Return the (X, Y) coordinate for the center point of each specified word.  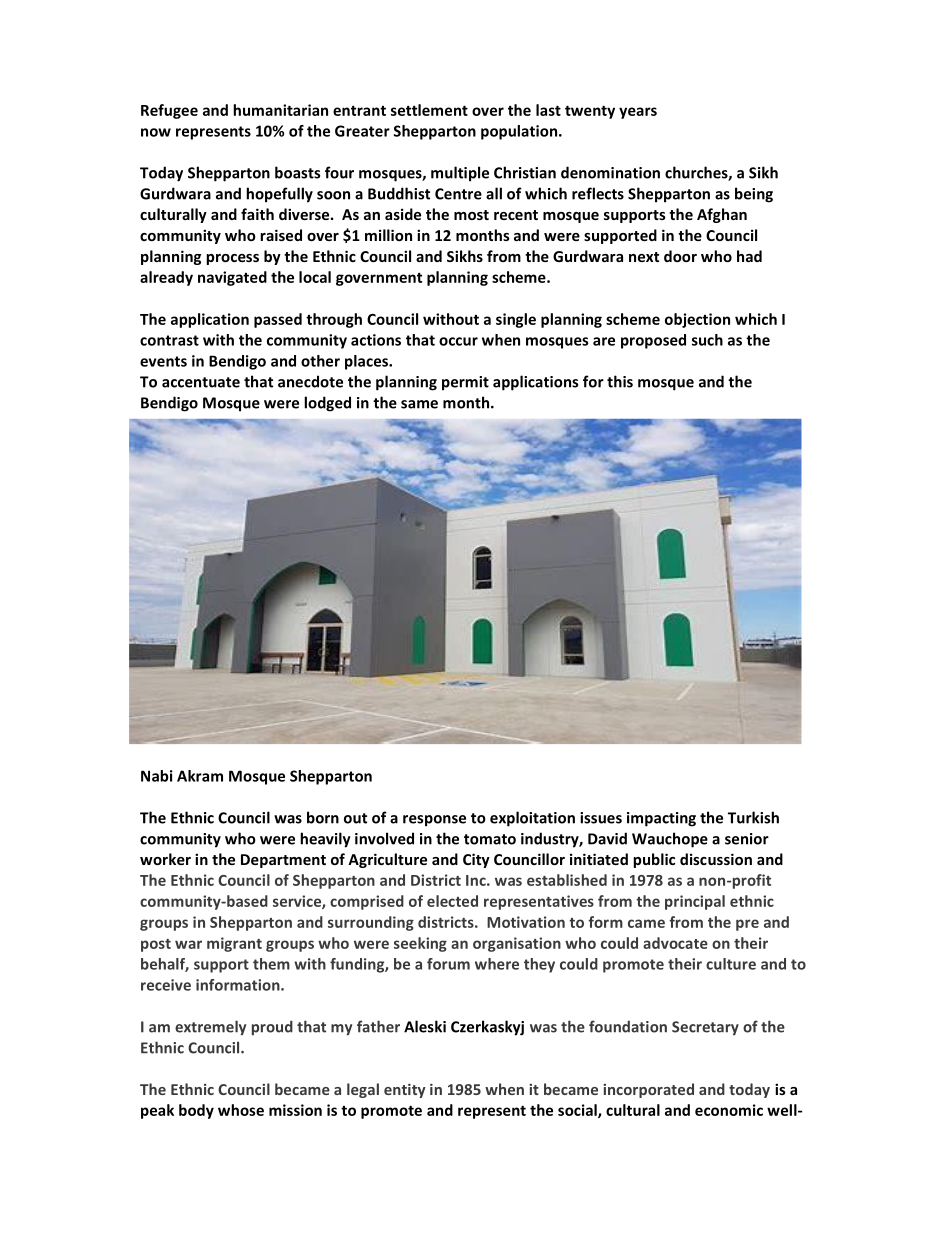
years (638, 113)
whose (241, 1110)
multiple (460, 174)
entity (405, 1091)
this (620, 381)
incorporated (648, 1090)
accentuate (201, 382)
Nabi (157, 776)
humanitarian (280, 110)
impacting (661, 819)
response (434, 821)
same (419, 404)
